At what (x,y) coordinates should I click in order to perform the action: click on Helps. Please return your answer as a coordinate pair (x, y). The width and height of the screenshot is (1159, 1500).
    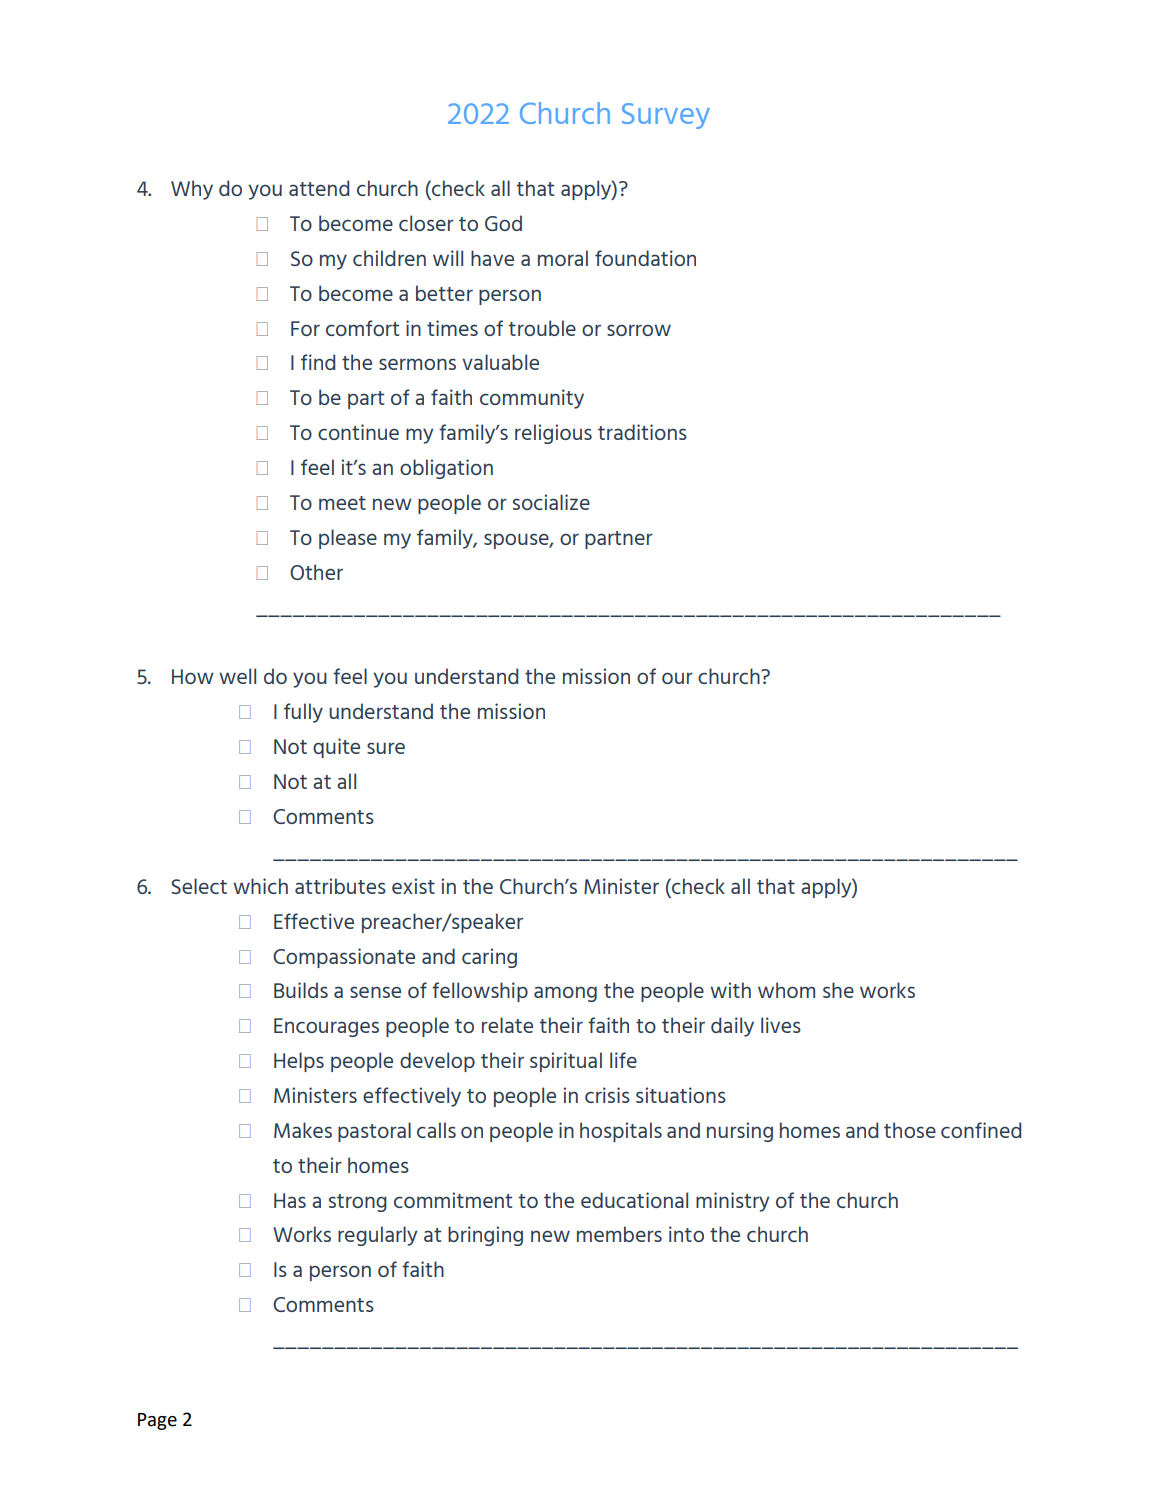
    Looking at the image, I should click on (299, 1062).
